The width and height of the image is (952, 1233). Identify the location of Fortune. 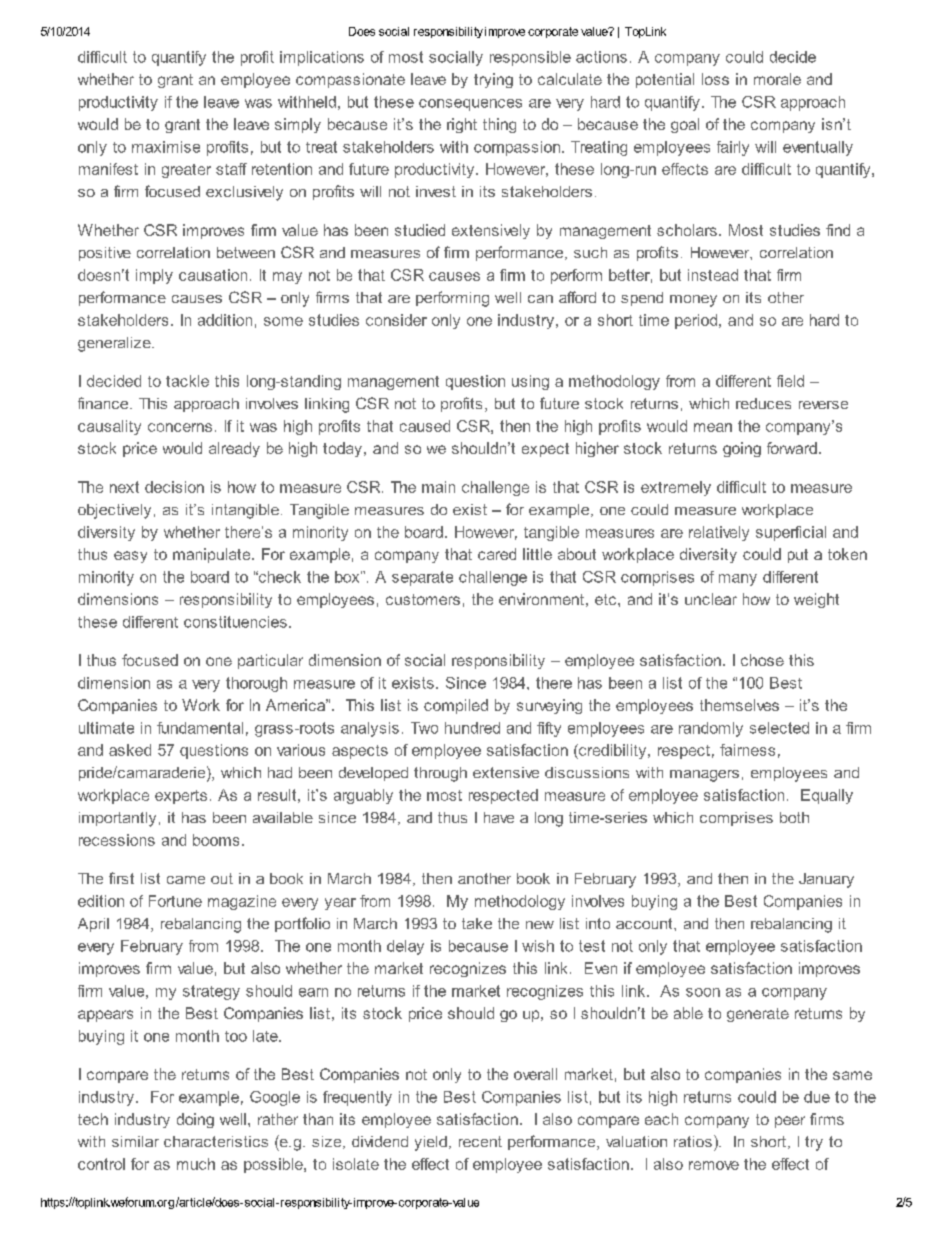
(175, 901).
